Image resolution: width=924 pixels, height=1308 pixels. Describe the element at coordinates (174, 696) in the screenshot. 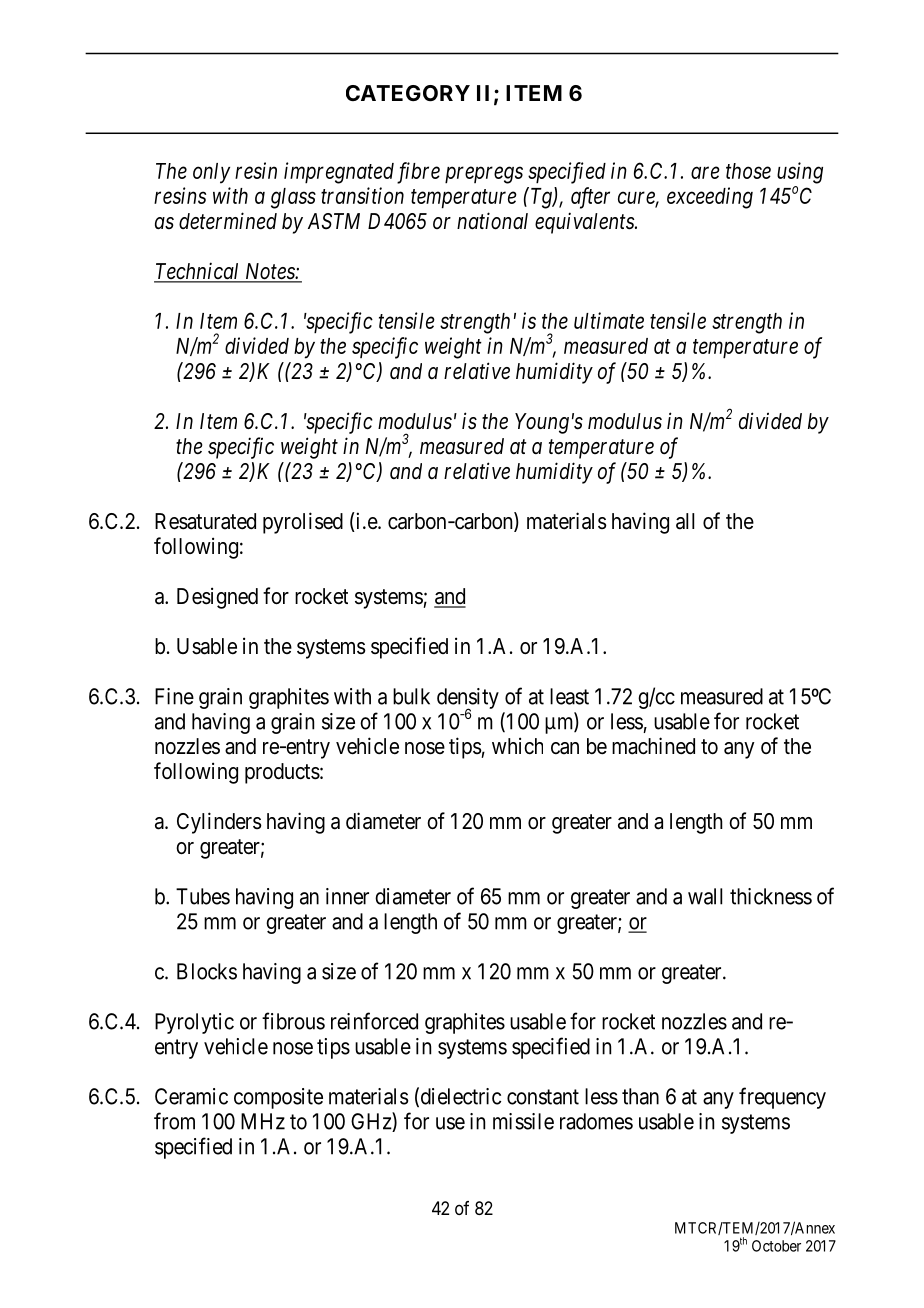

I see `Fine` at that location.
